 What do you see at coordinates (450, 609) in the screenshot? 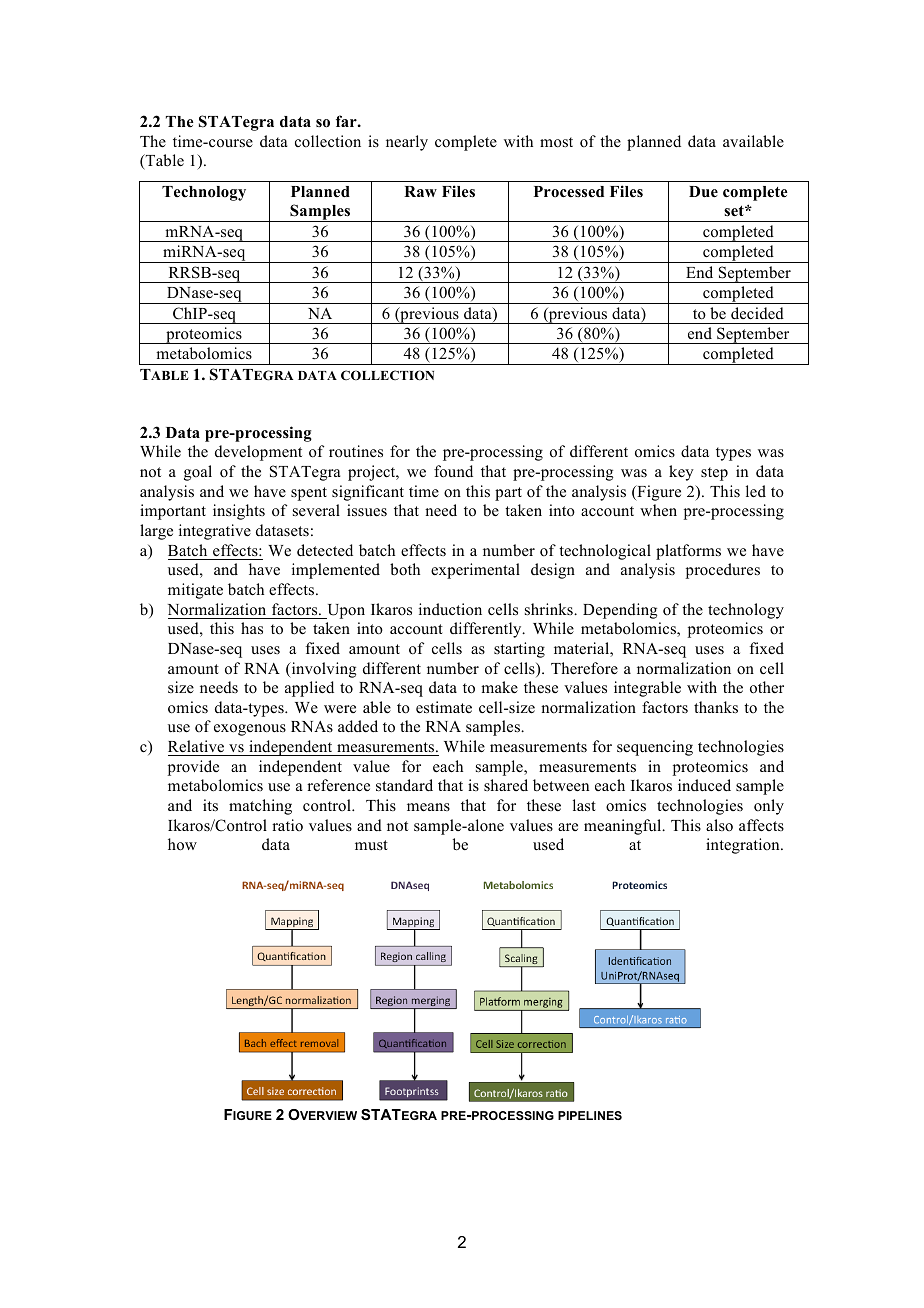
I see `induction` at bounding box center [450, 609].
